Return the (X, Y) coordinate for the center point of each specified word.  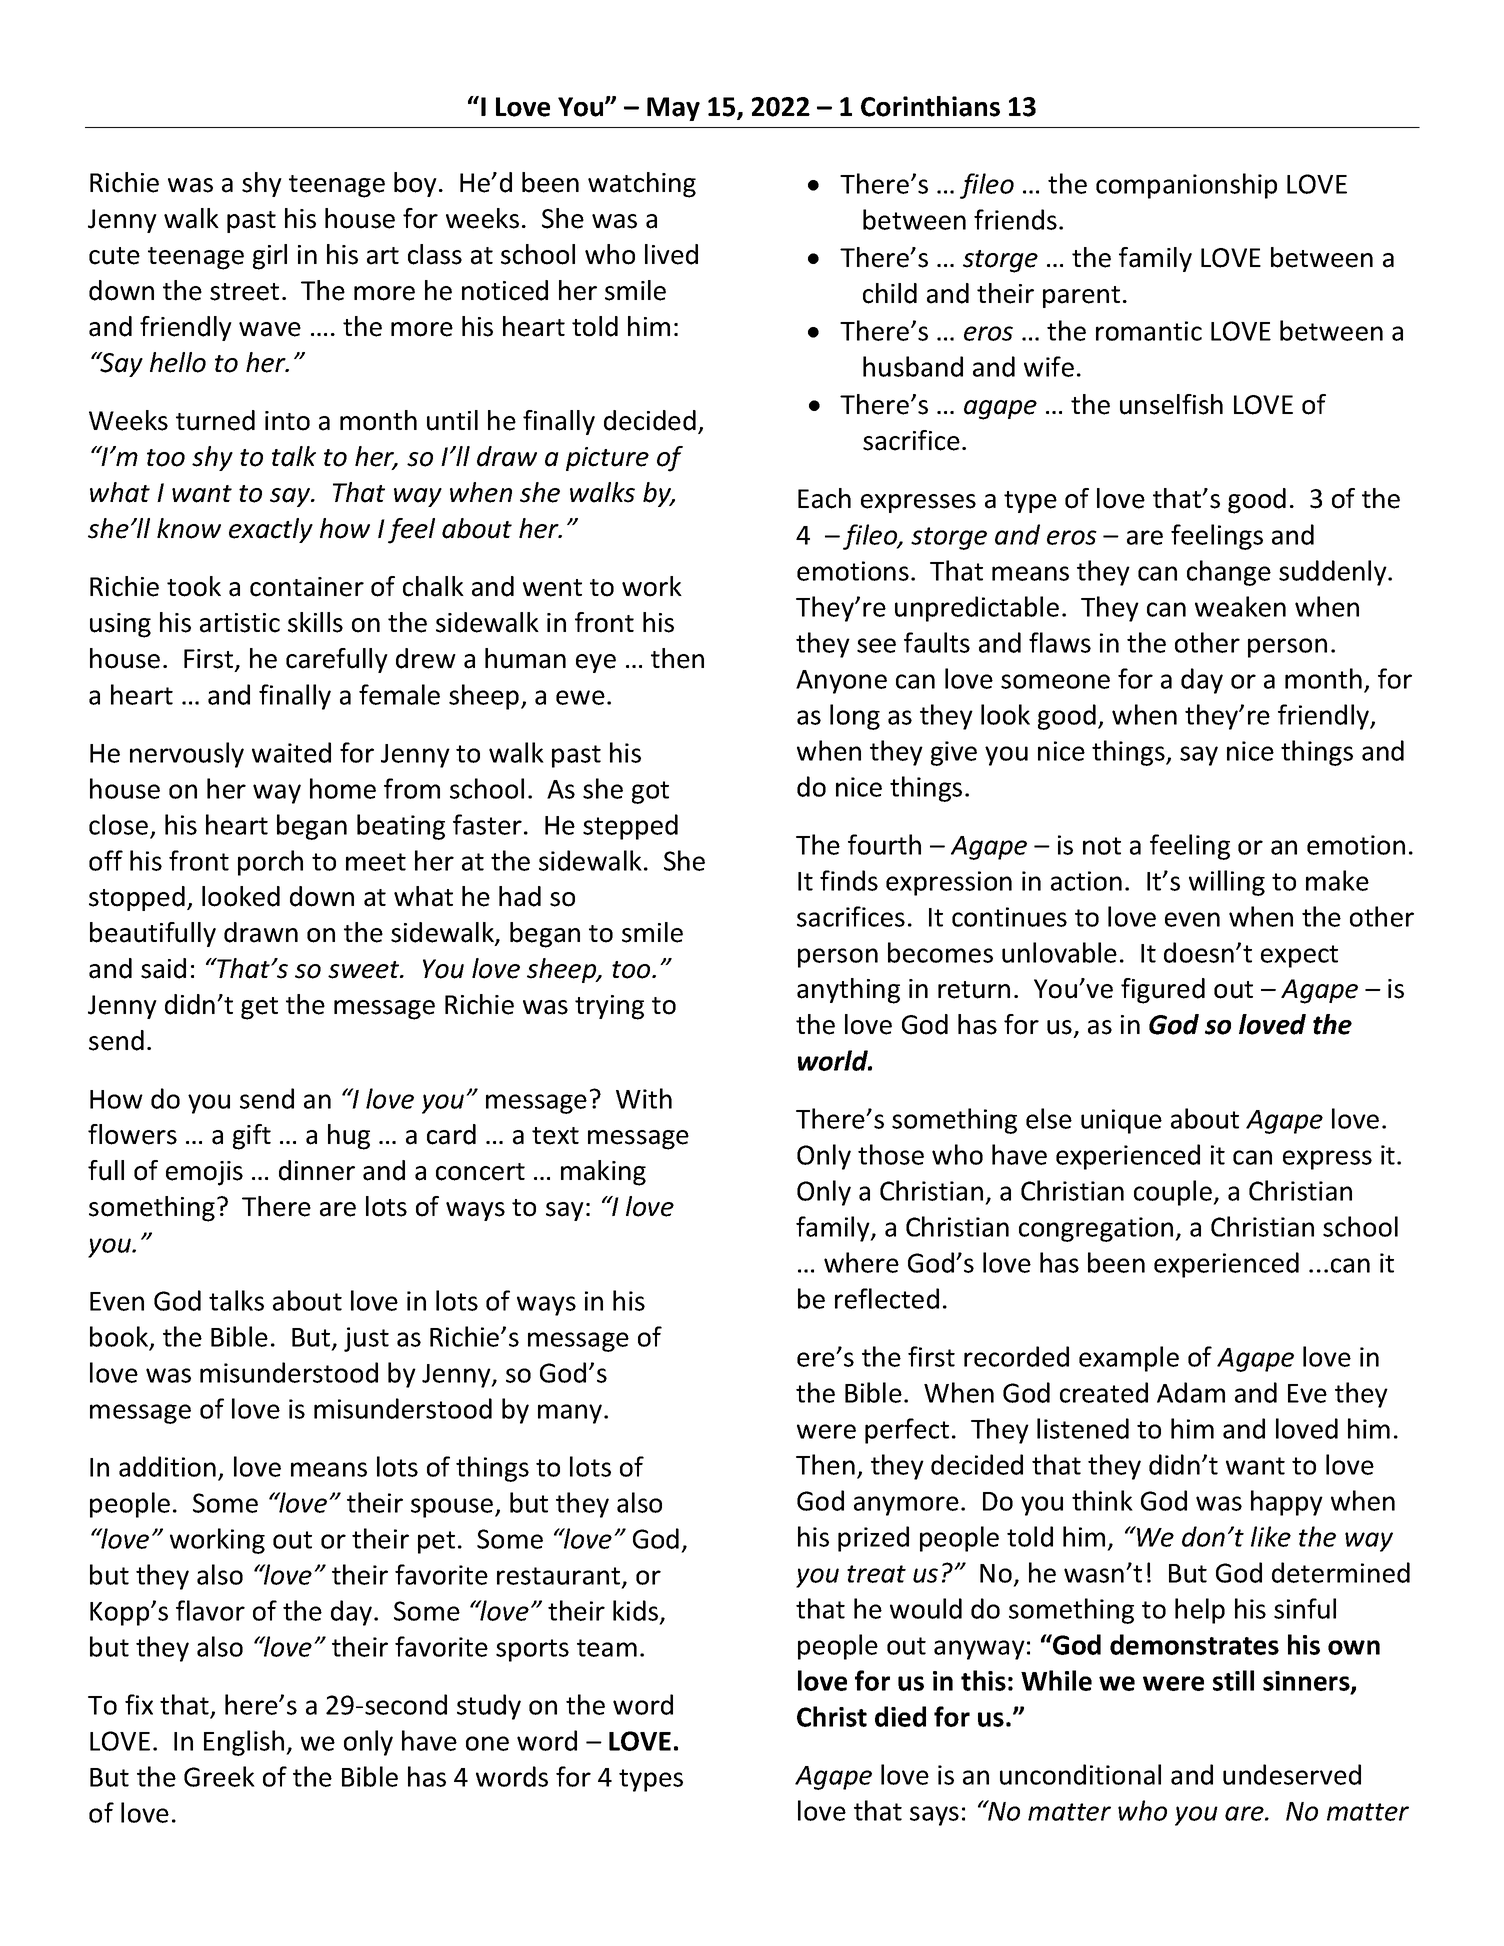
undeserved (1292, 1774)
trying (609, 1007)
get (259, 1008)
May (673, 109)
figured (1163, 991)
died (900, 1716)
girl (270, 257)
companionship (1186, 186)
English (245, 1743)
